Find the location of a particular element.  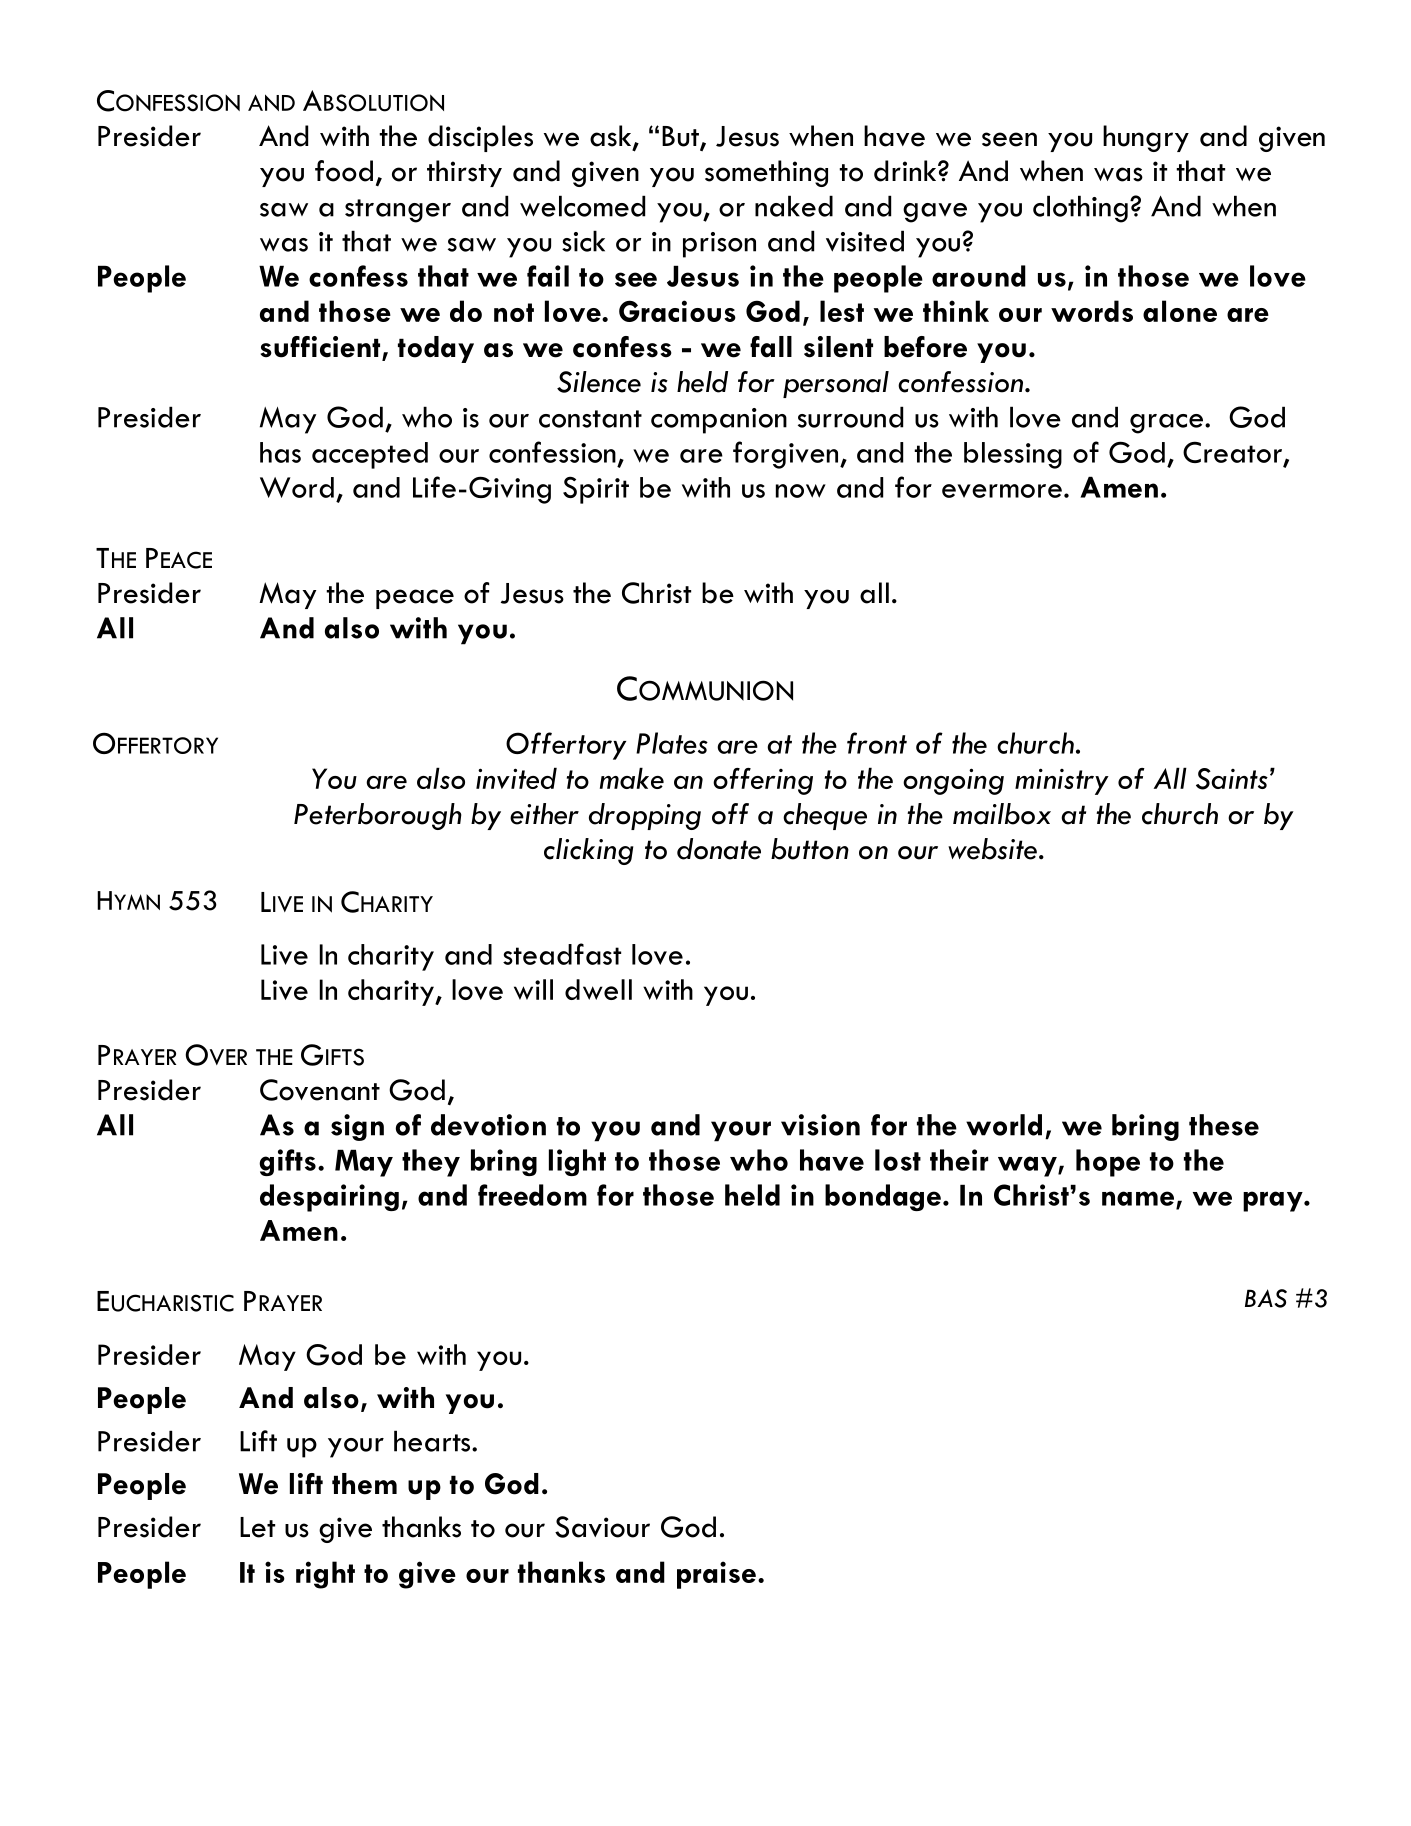

BAS is located at coordinates (1266, 1298).
